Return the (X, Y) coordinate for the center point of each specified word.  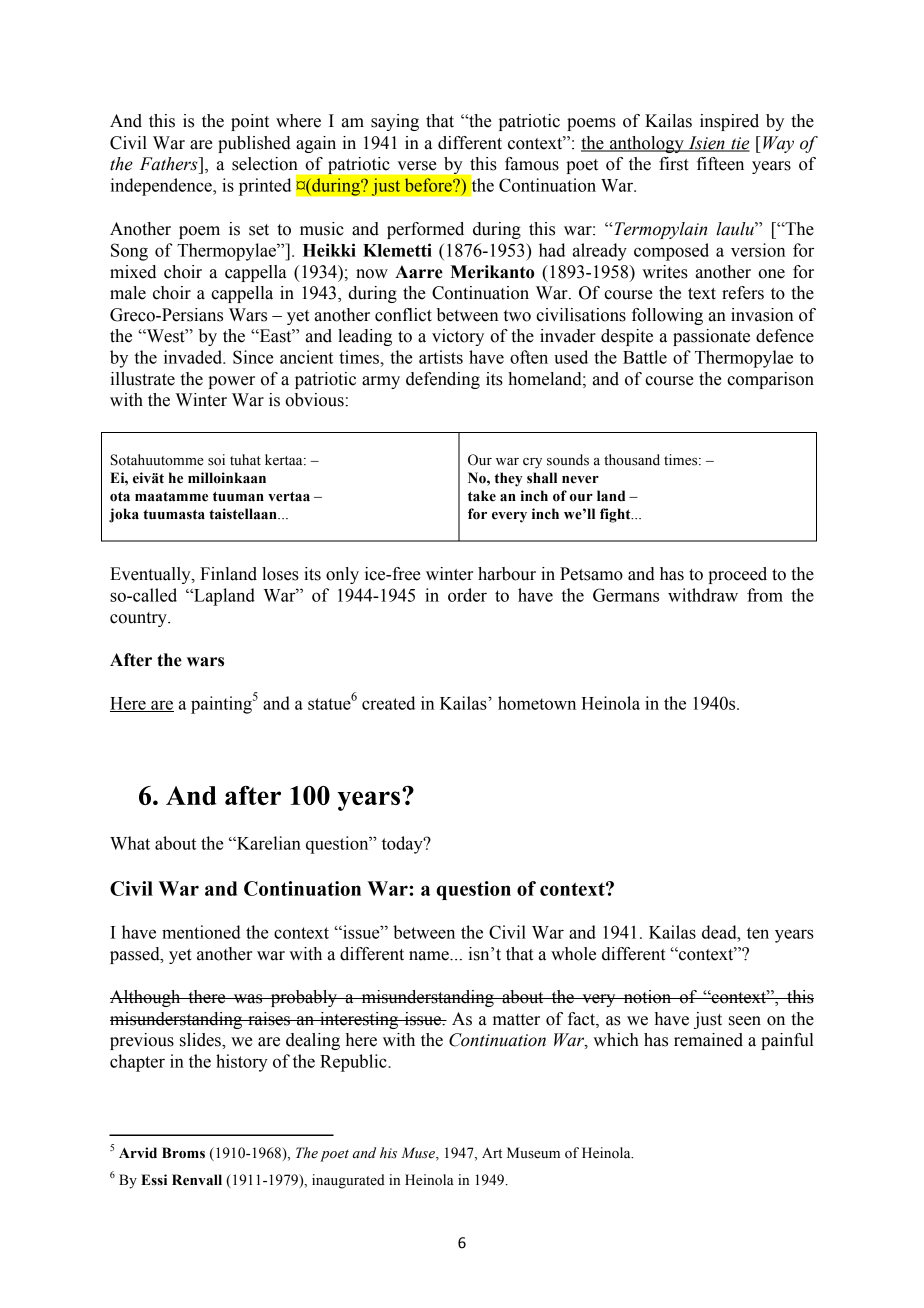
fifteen (720, 164)
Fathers (170, 164)
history (242, 1063)
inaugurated (348, 1181)
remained (708, 1040)
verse (417, 166)
